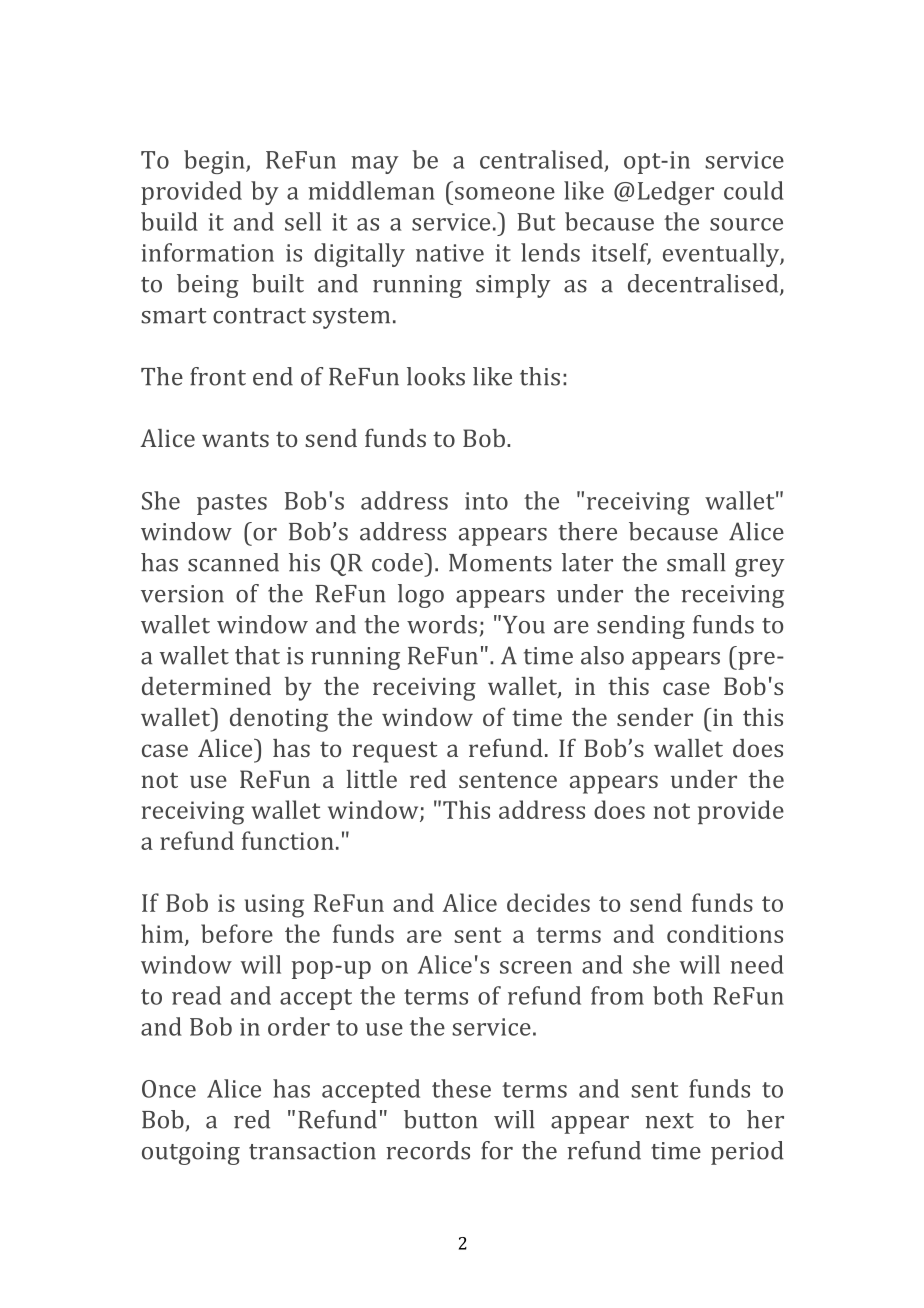  I want to click on Ledger, so click(676, 193).
